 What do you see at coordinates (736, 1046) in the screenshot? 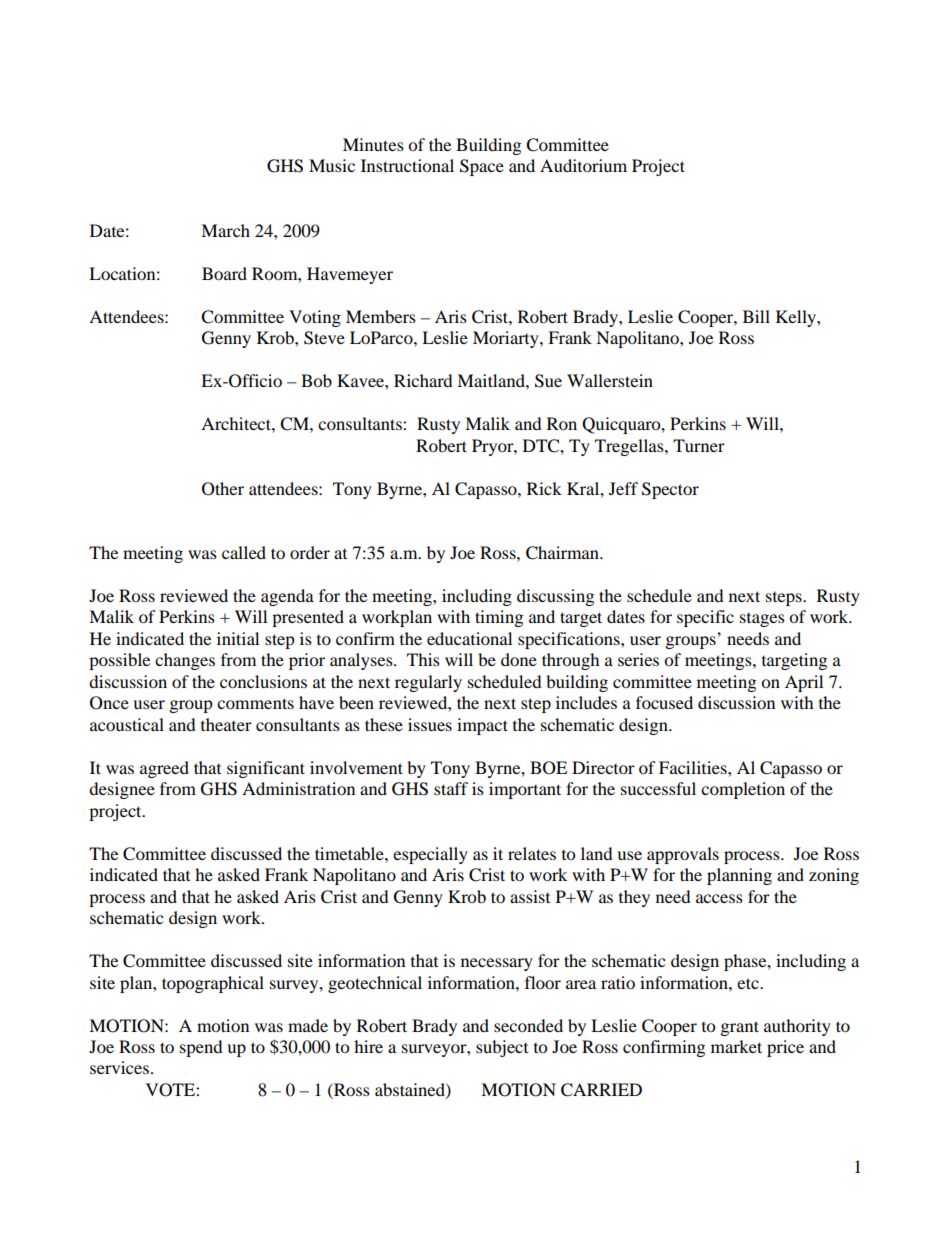
I see `market` at bounding box center [736, 1046].
